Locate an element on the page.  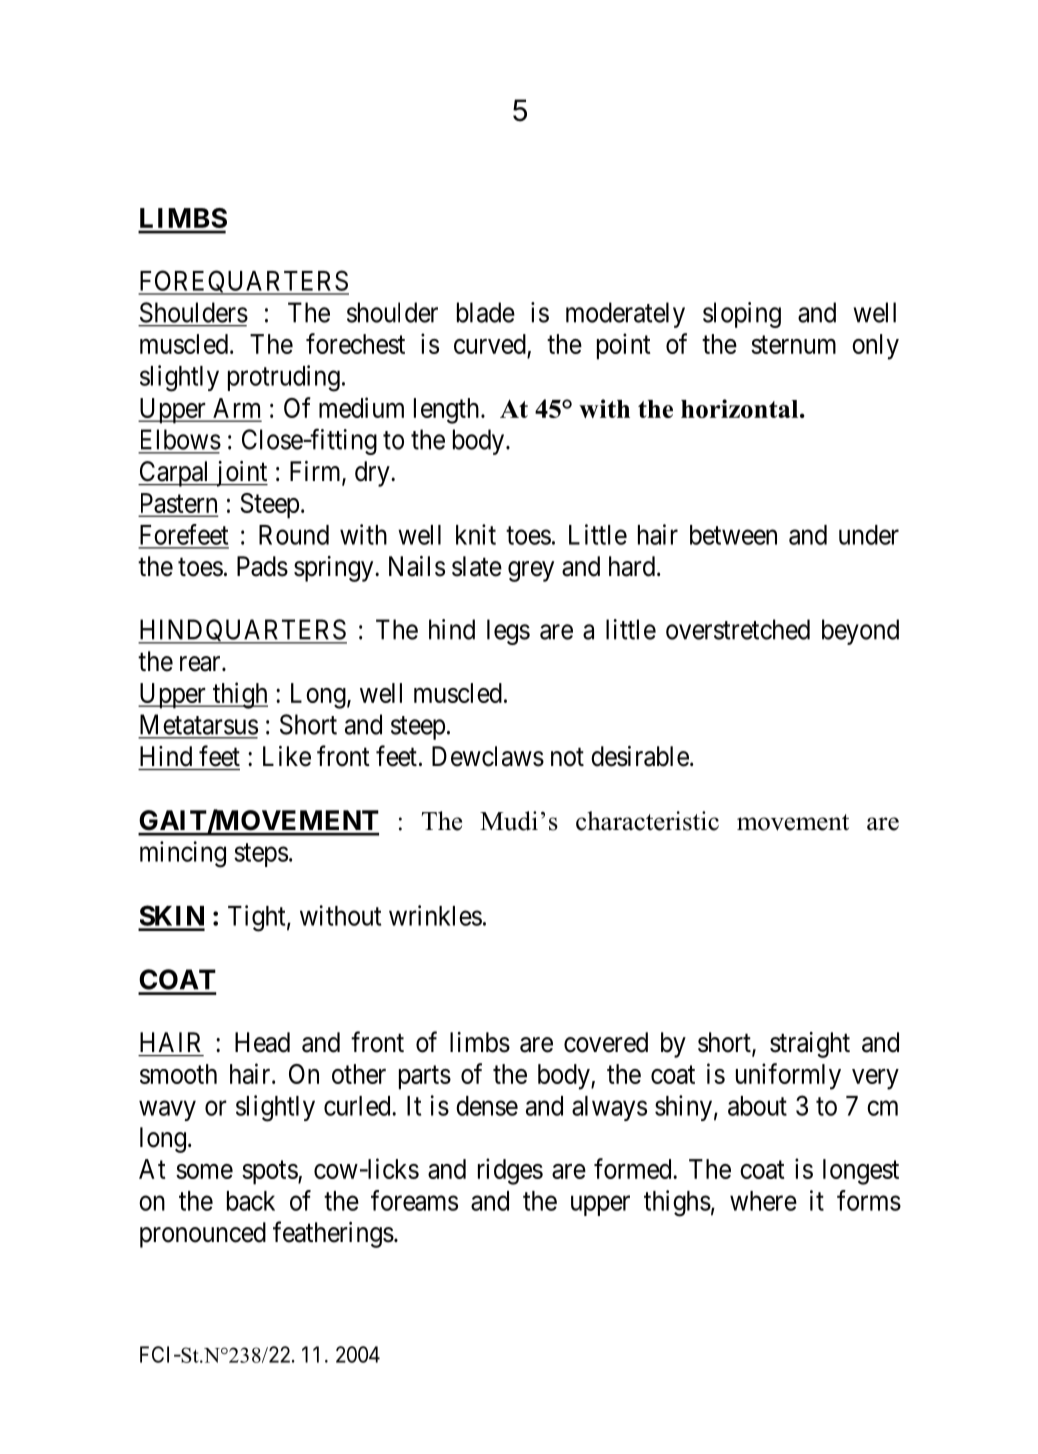
back is located at coordinates (251, 1201).
